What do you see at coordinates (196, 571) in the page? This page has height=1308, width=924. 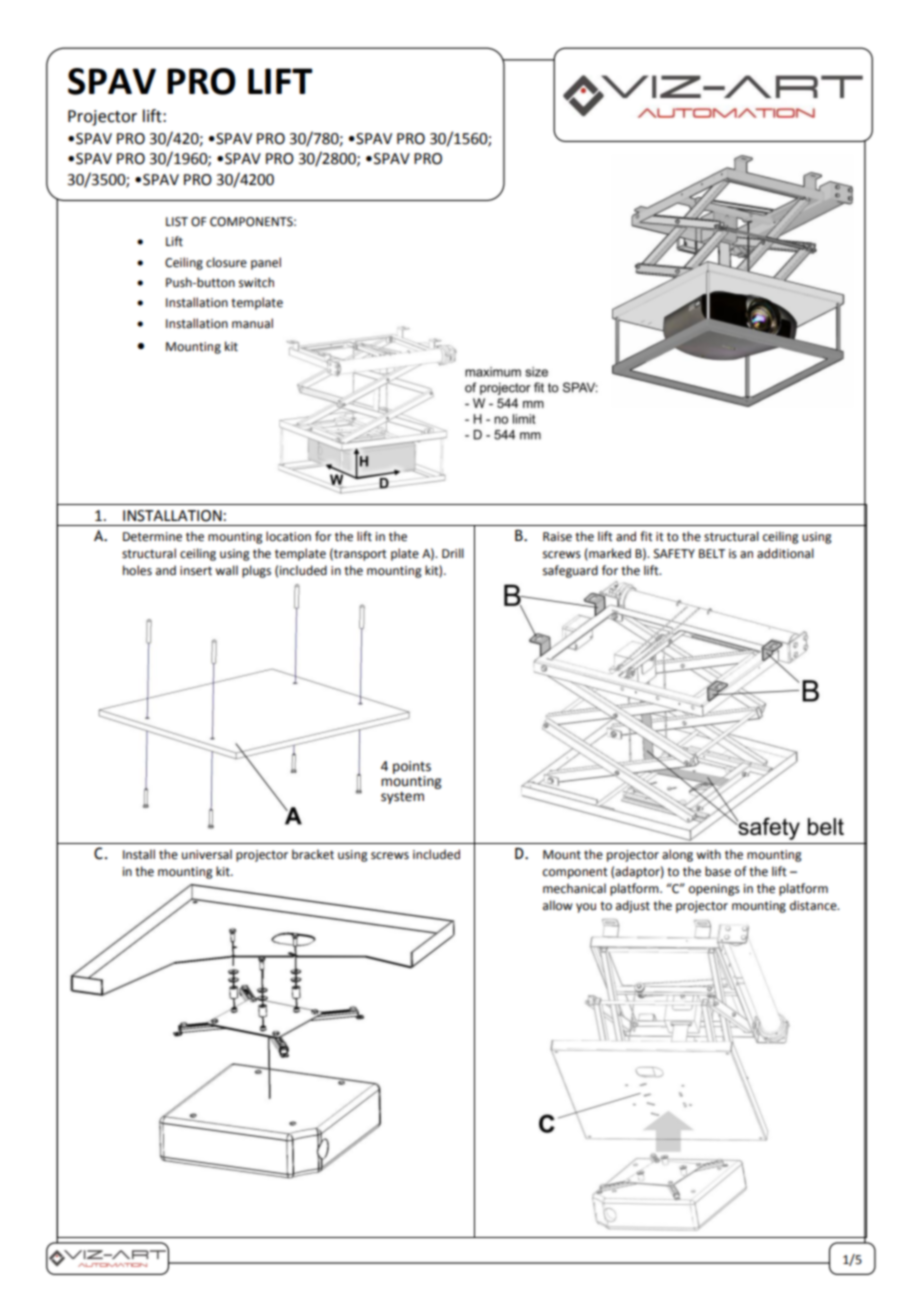 I see `insert` at bounding box center [196, 571].
